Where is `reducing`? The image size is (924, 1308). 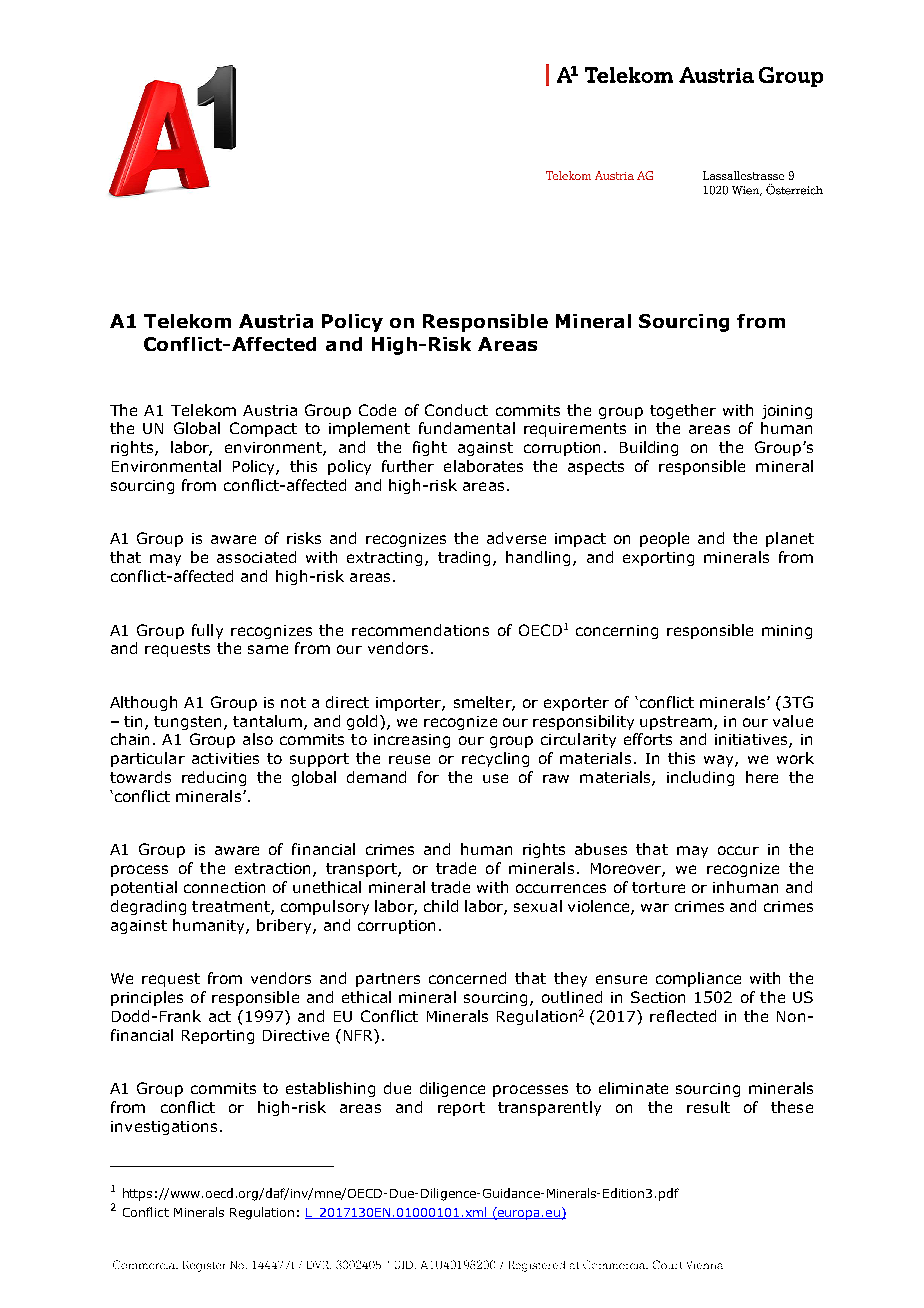 reducing is located at coordinates (214, 778).
